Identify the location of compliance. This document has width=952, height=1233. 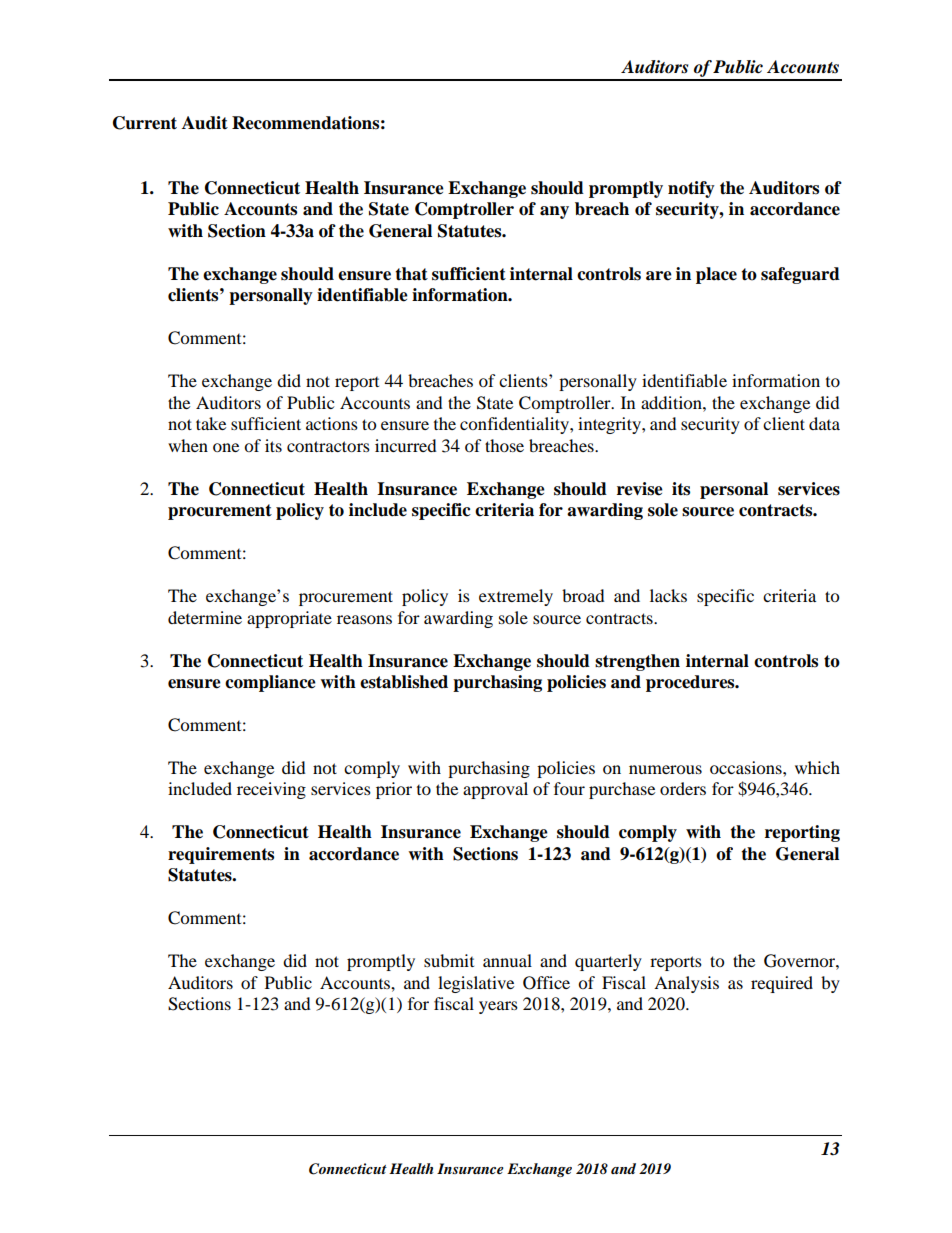
(270, 683).
